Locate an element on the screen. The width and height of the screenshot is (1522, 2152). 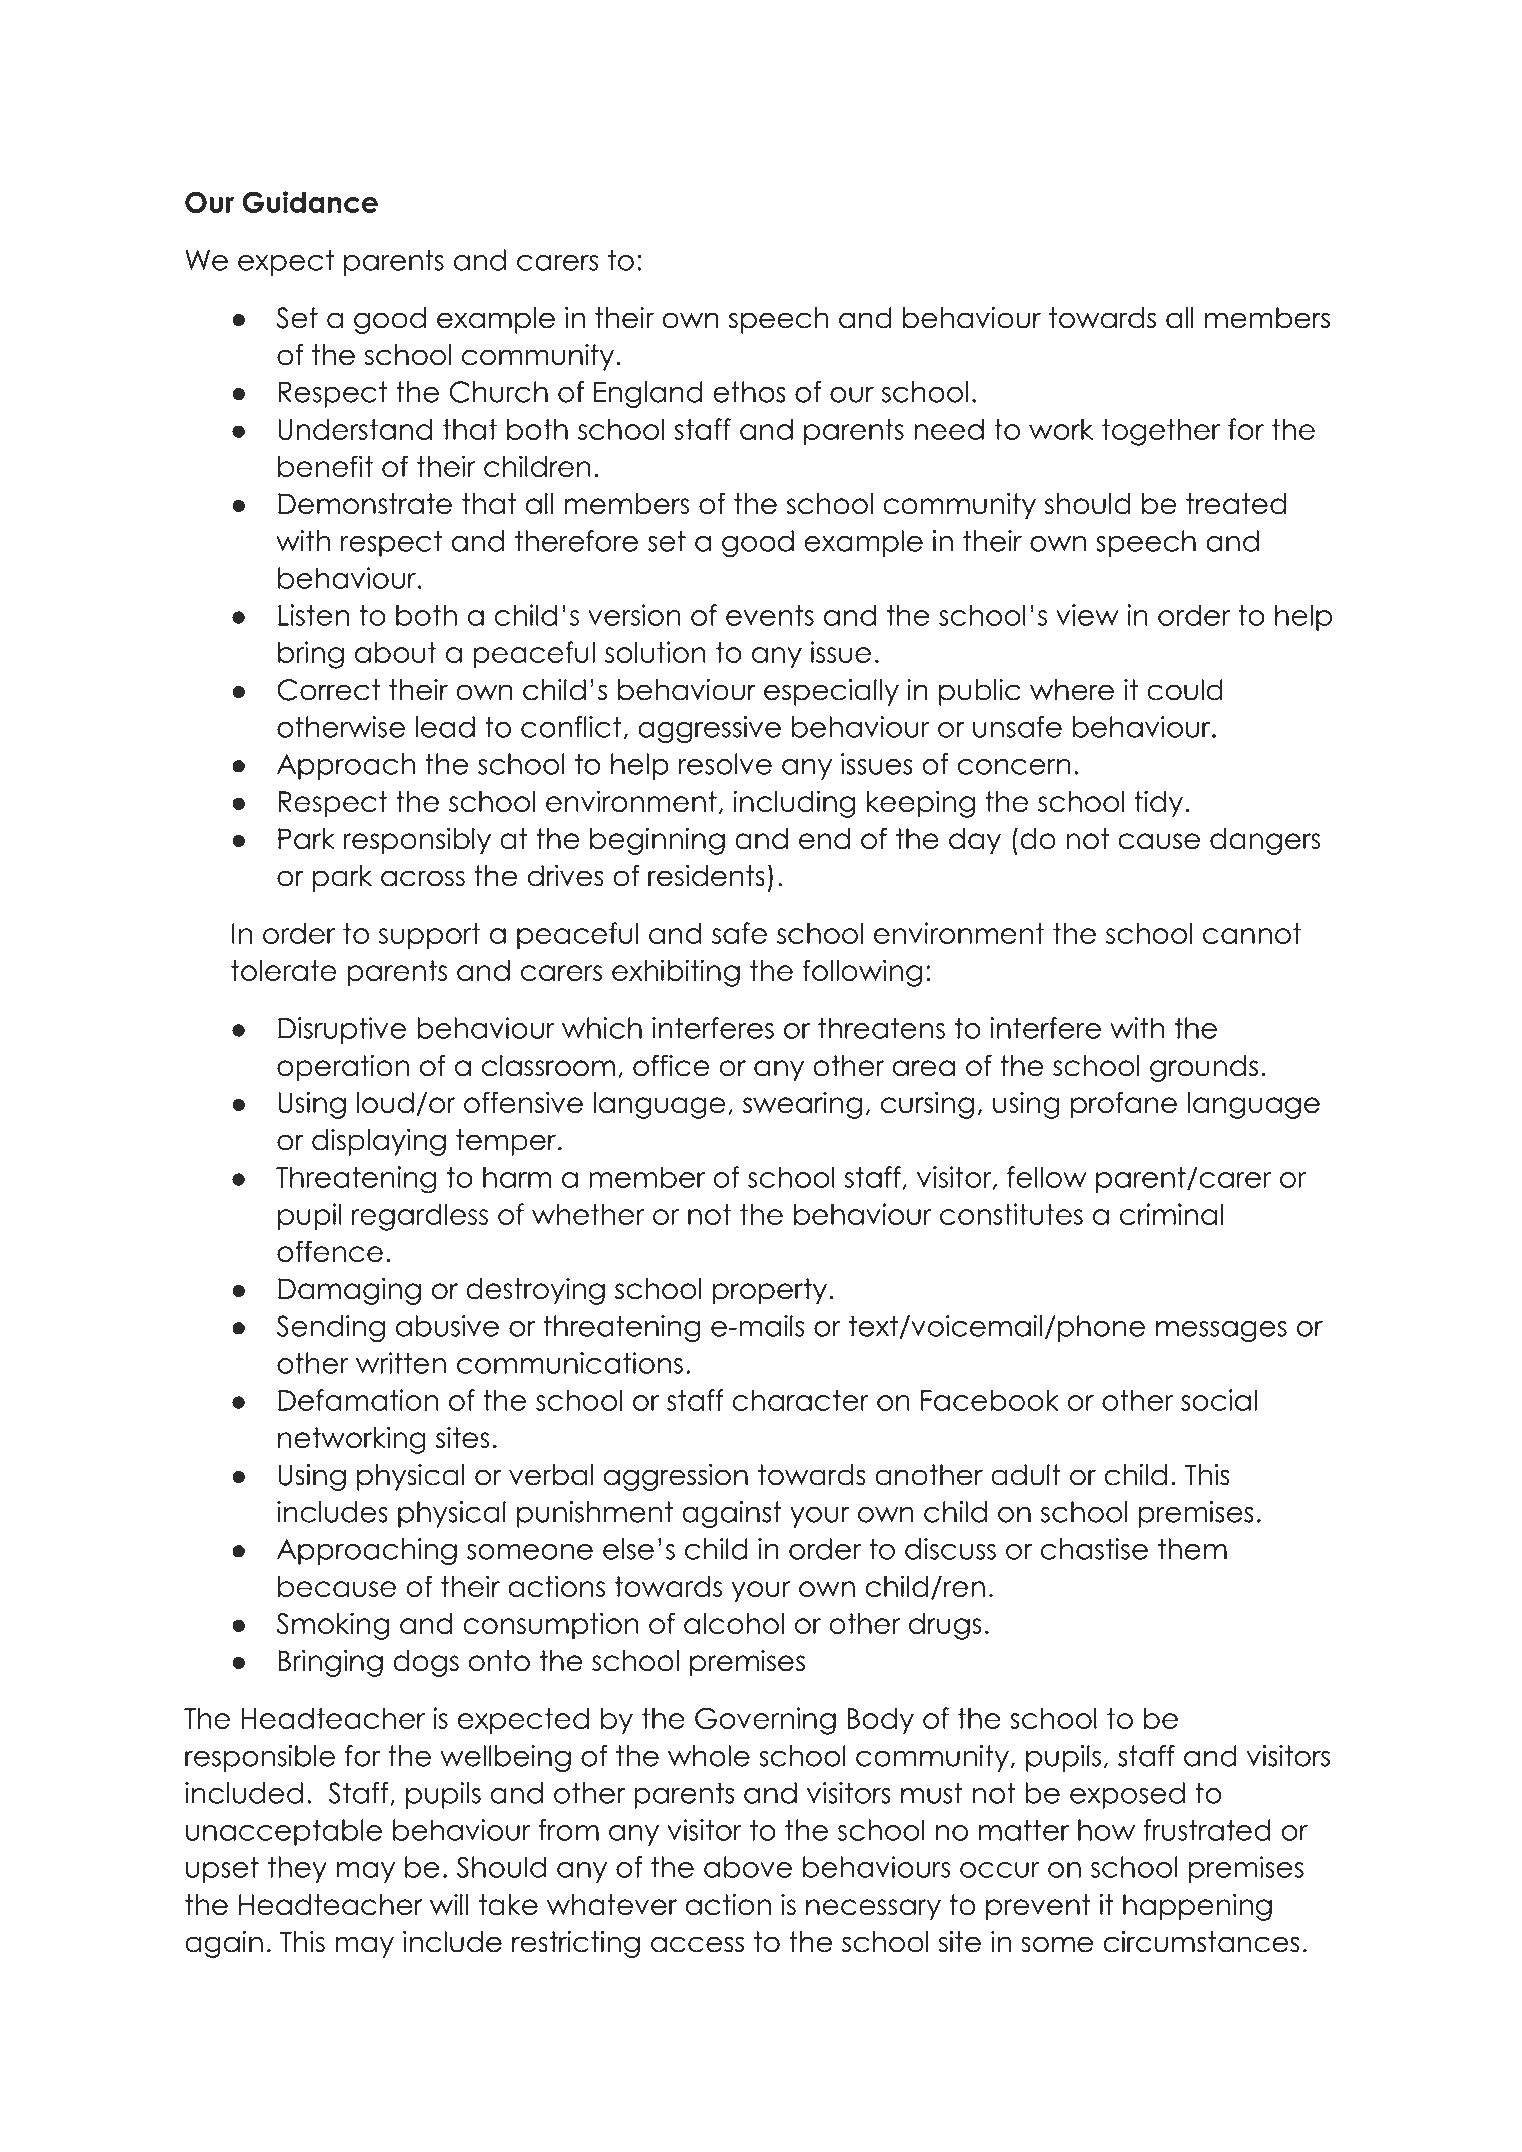
aggression is located at coordinates (676, 1477).
